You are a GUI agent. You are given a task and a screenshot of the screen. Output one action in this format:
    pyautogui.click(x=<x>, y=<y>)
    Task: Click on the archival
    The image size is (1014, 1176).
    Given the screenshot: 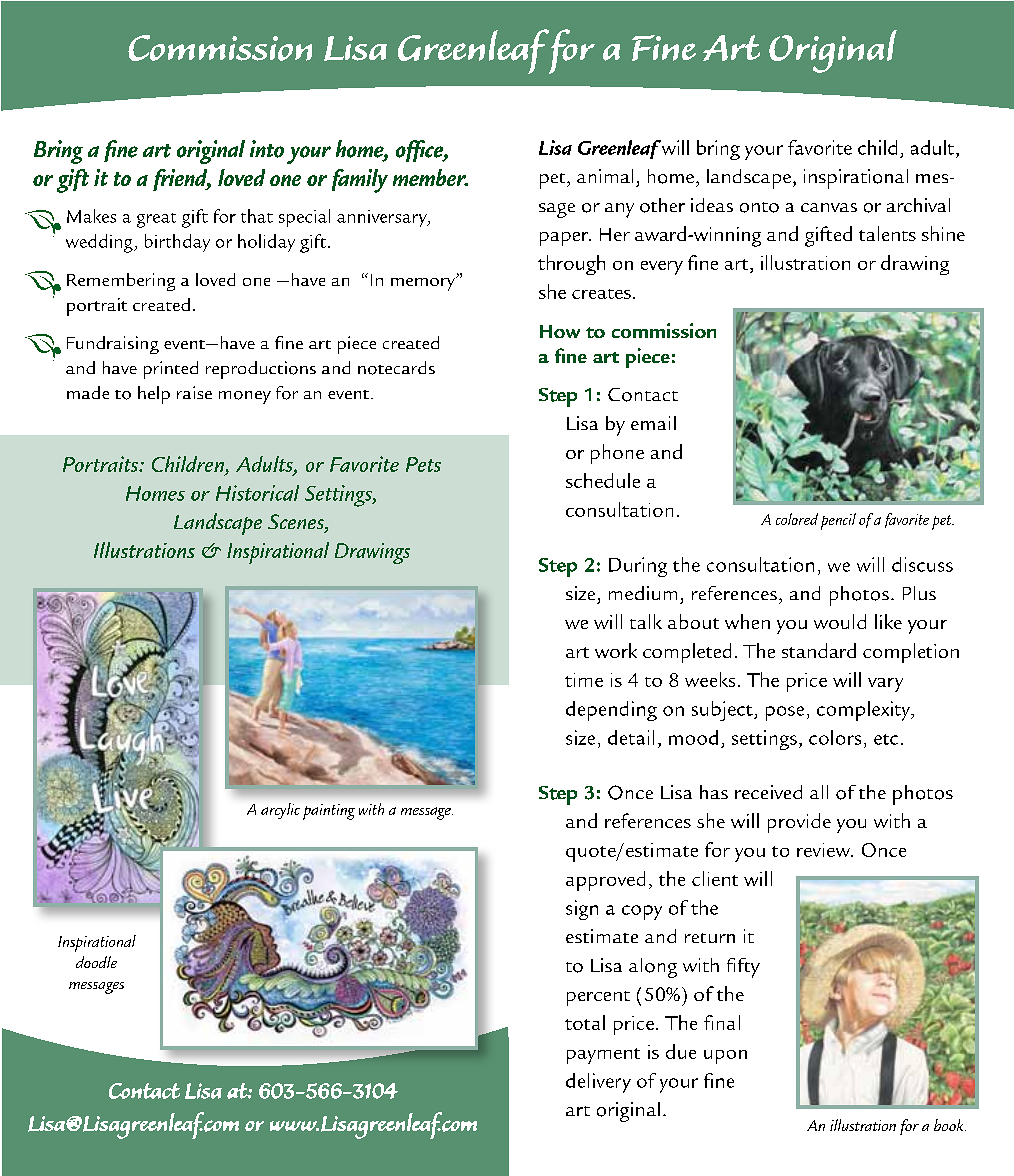 What is the action you would take?
    pyautogui.click(x=918, y=205)
